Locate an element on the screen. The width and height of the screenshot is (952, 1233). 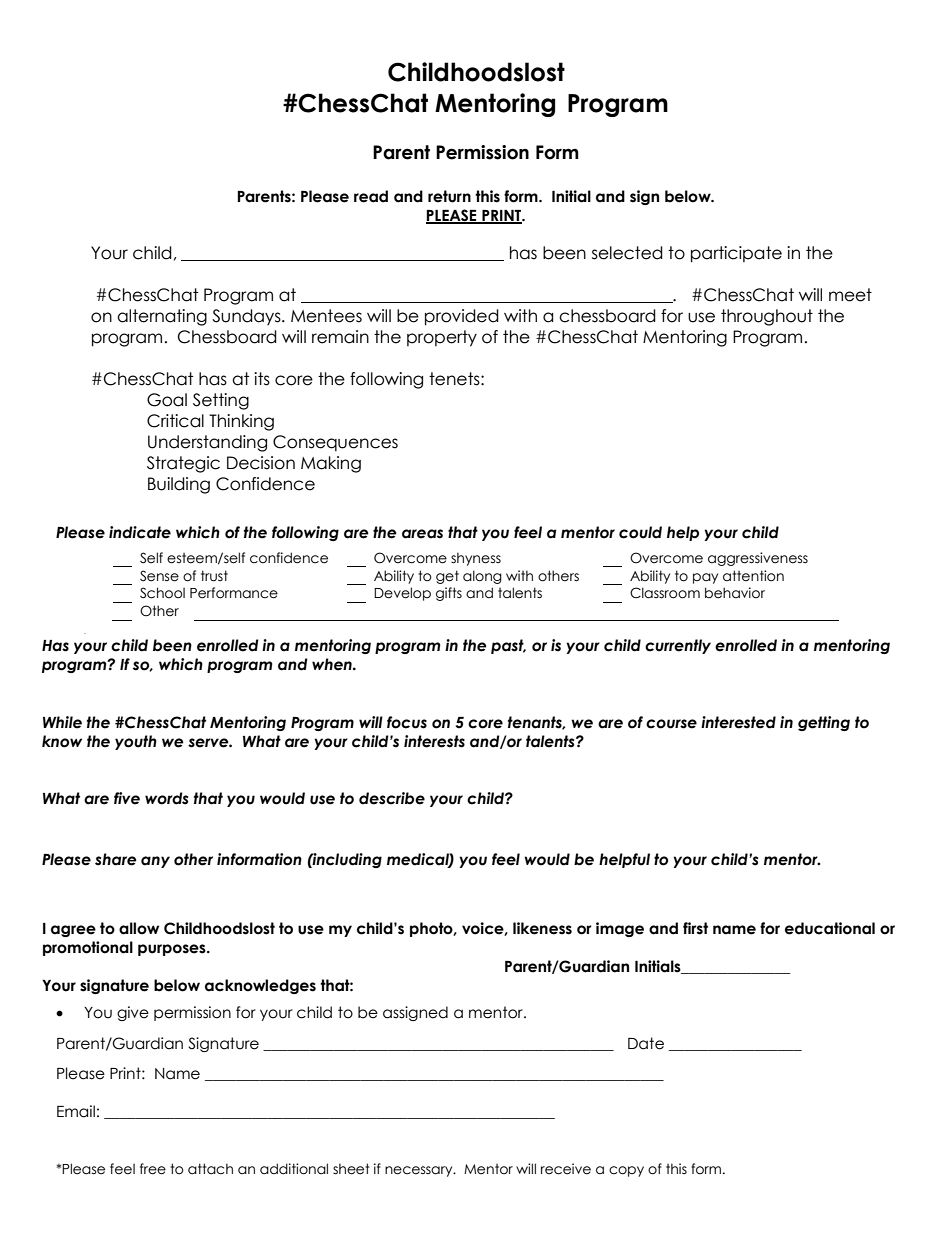
first is located at coordinates (695, 928).
